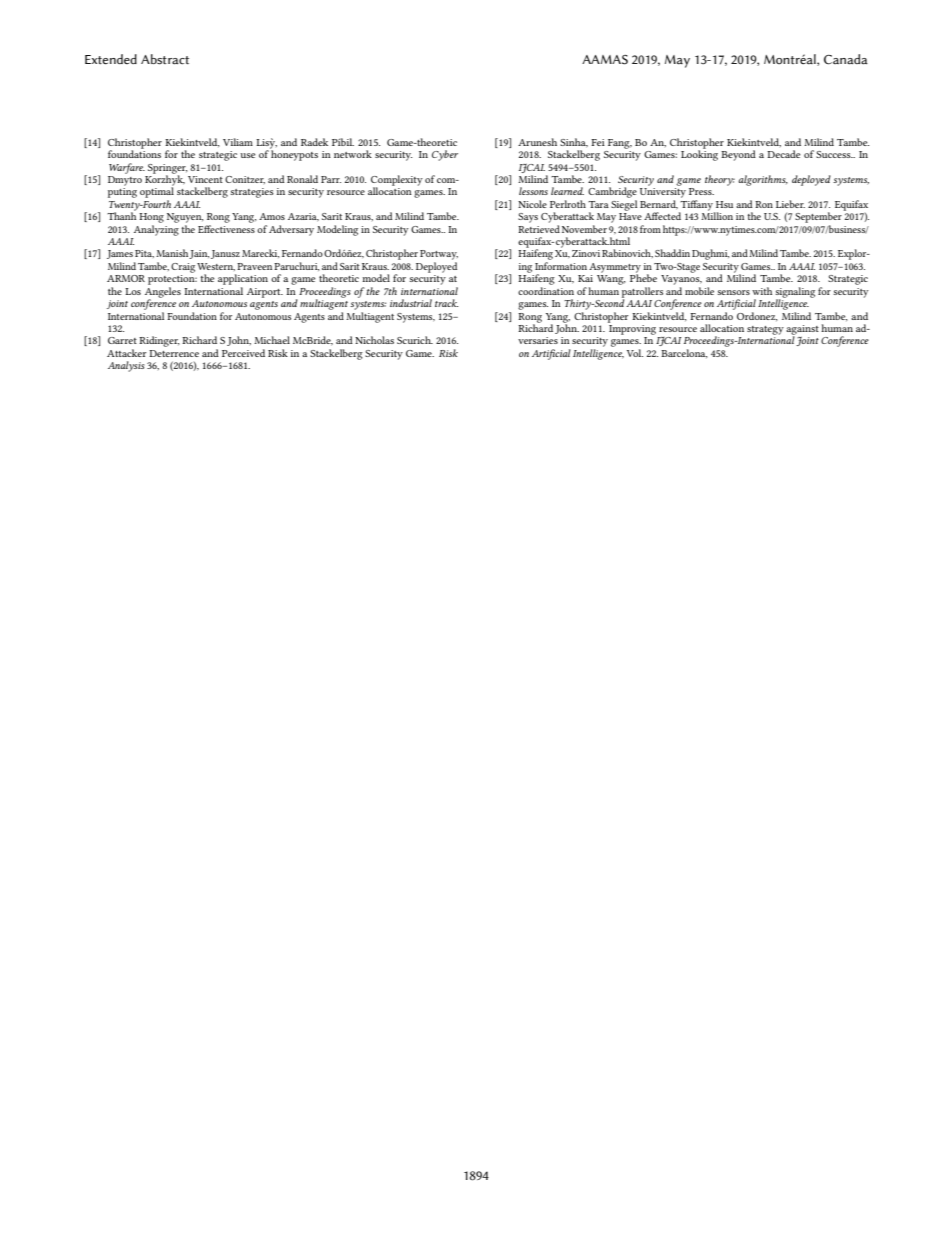 Image resolution: width=952 pixels, height=1233 pixels. What do you see at coordinates (374, 340) in the screenshot?
I see `Nicholas` at bounding box center [374, 340].
